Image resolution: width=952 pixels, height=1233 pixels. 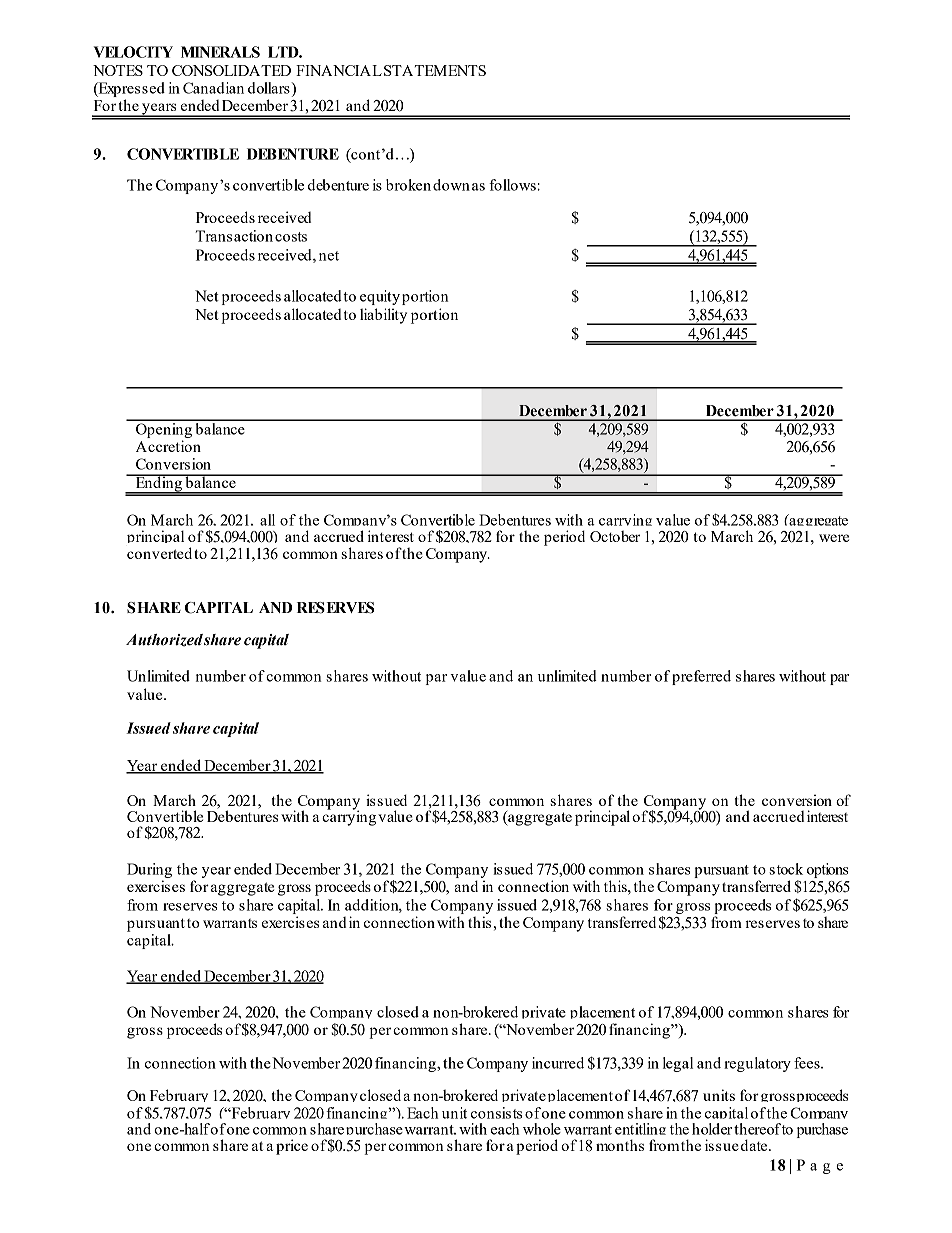 I want to click on price, so click(x=292, y=1147).
